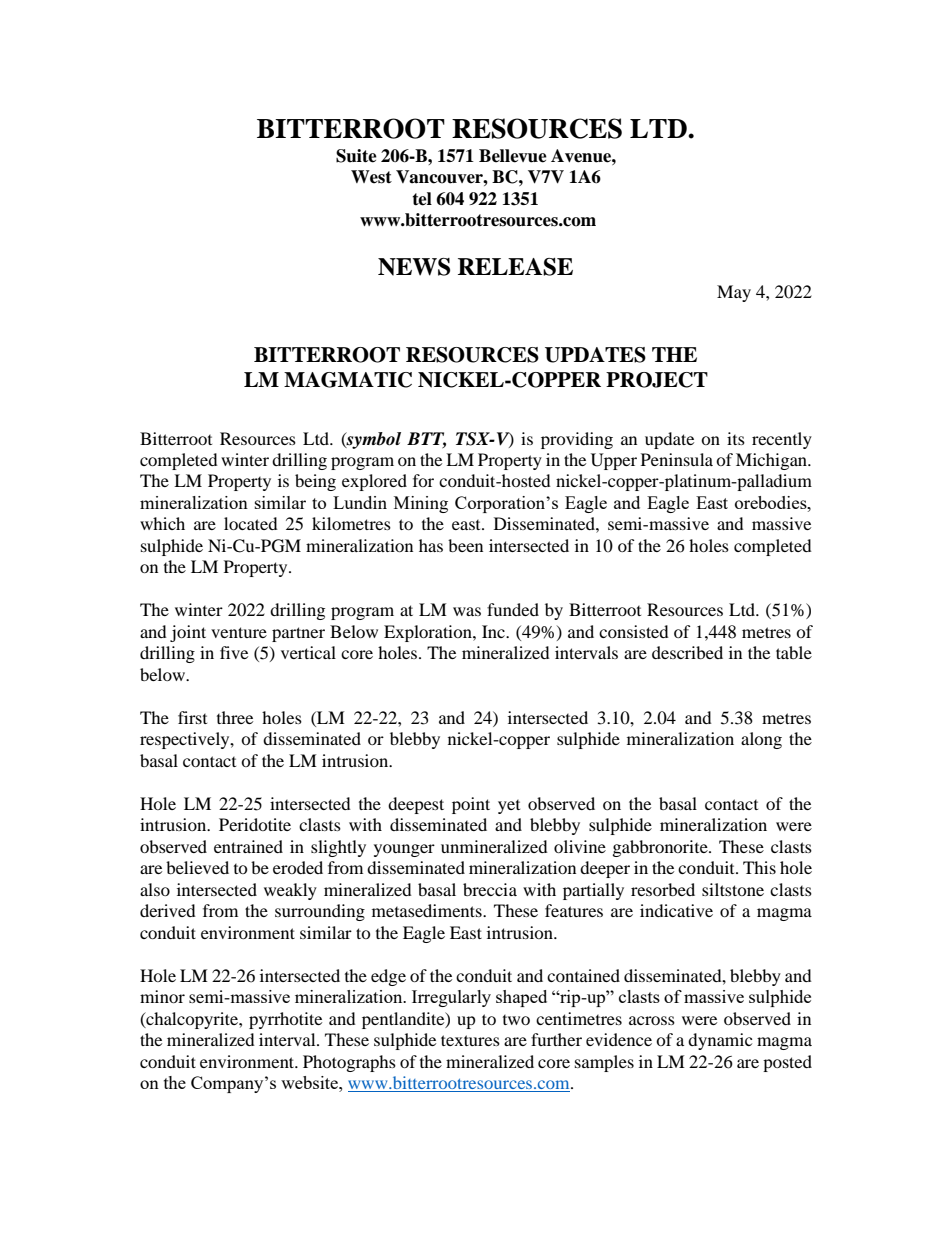  Describe the element at coordinates (734, 293) in the screenshot. I see `May` at that location.
